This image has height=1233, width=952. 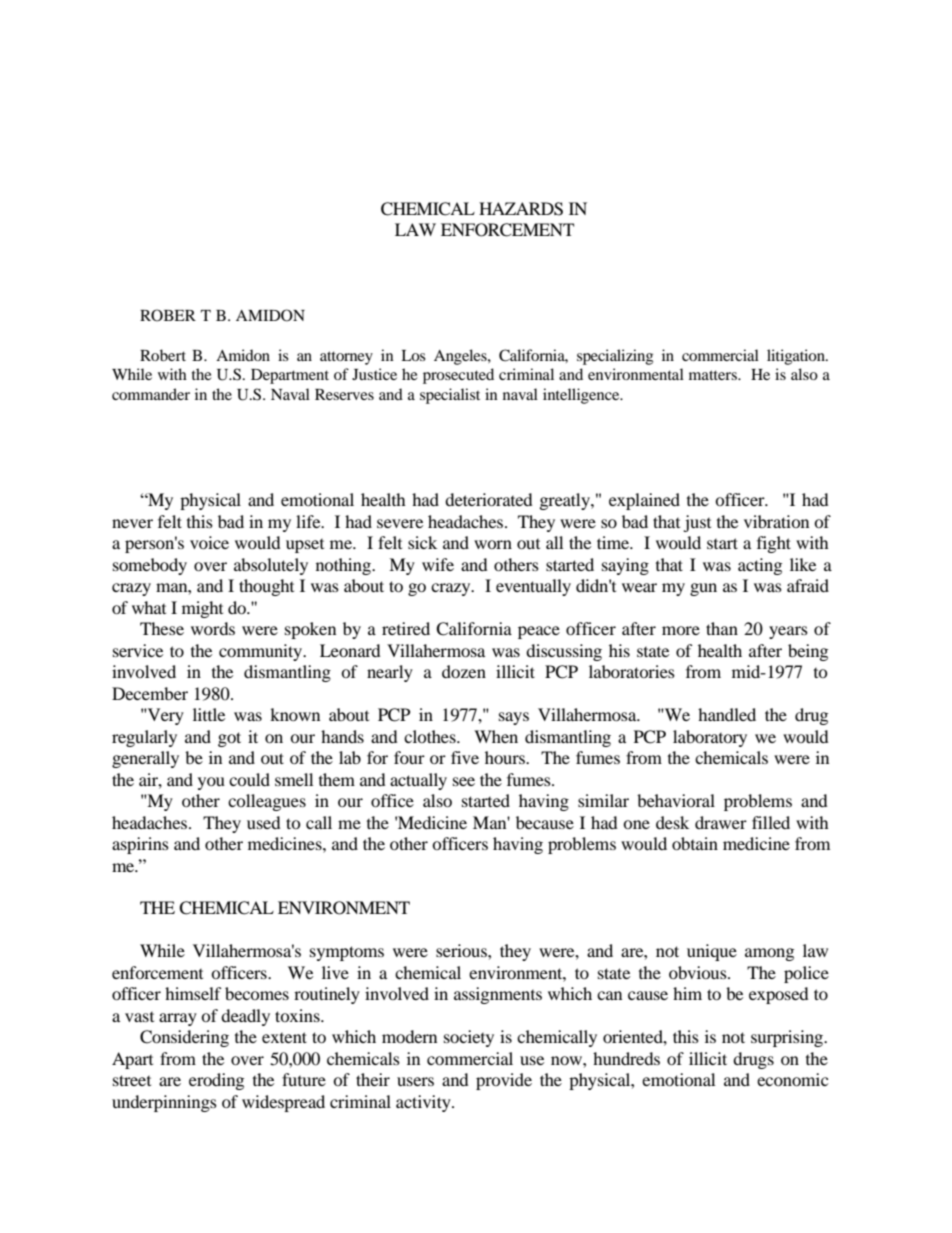 What do you see at coordinates (521, 209) in the image?
I see `HAZARDS` at bounding box center [521, 209].
